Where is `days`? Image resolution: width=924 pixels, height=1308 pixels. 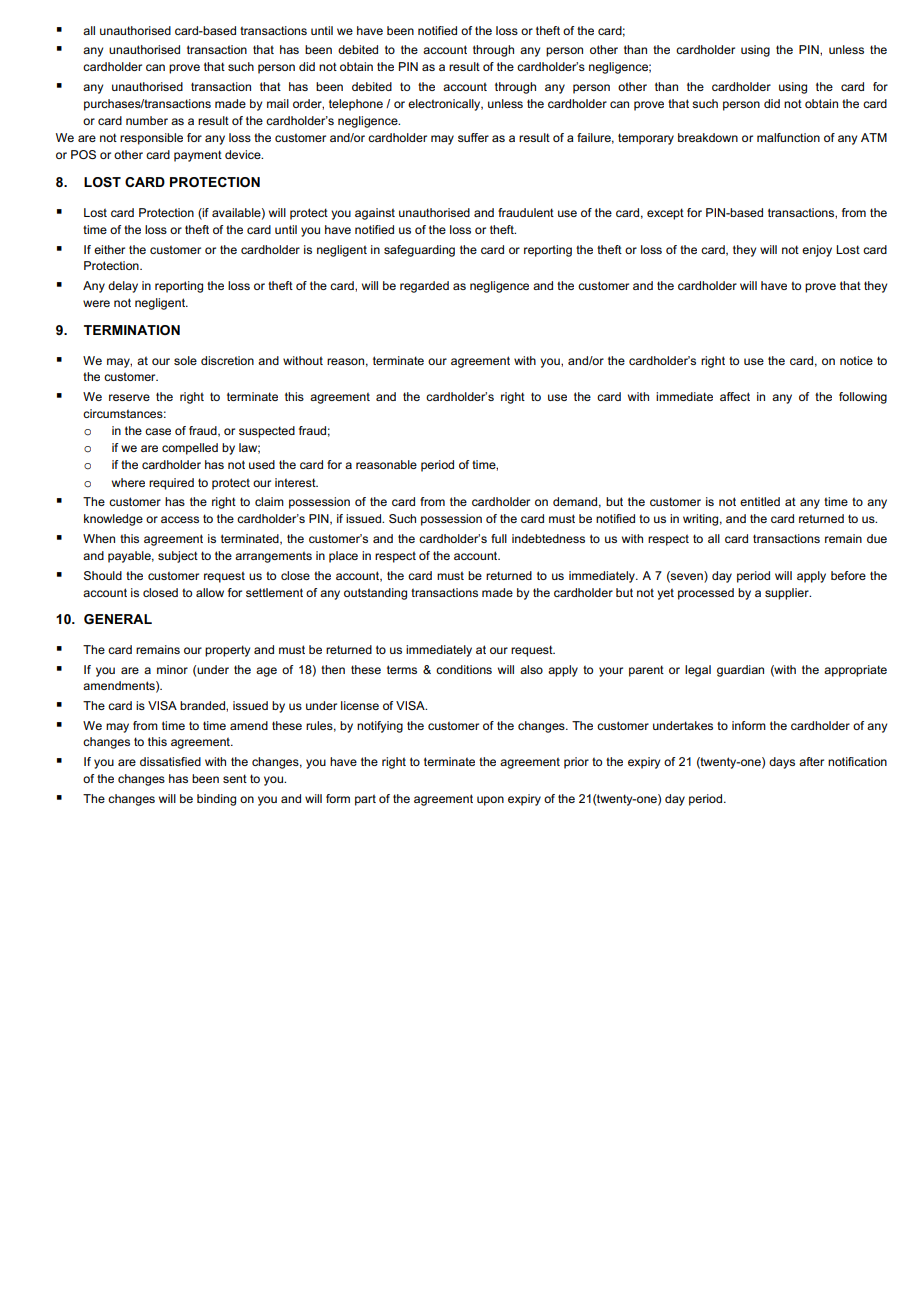 days is located at coordinates (782, 763).
